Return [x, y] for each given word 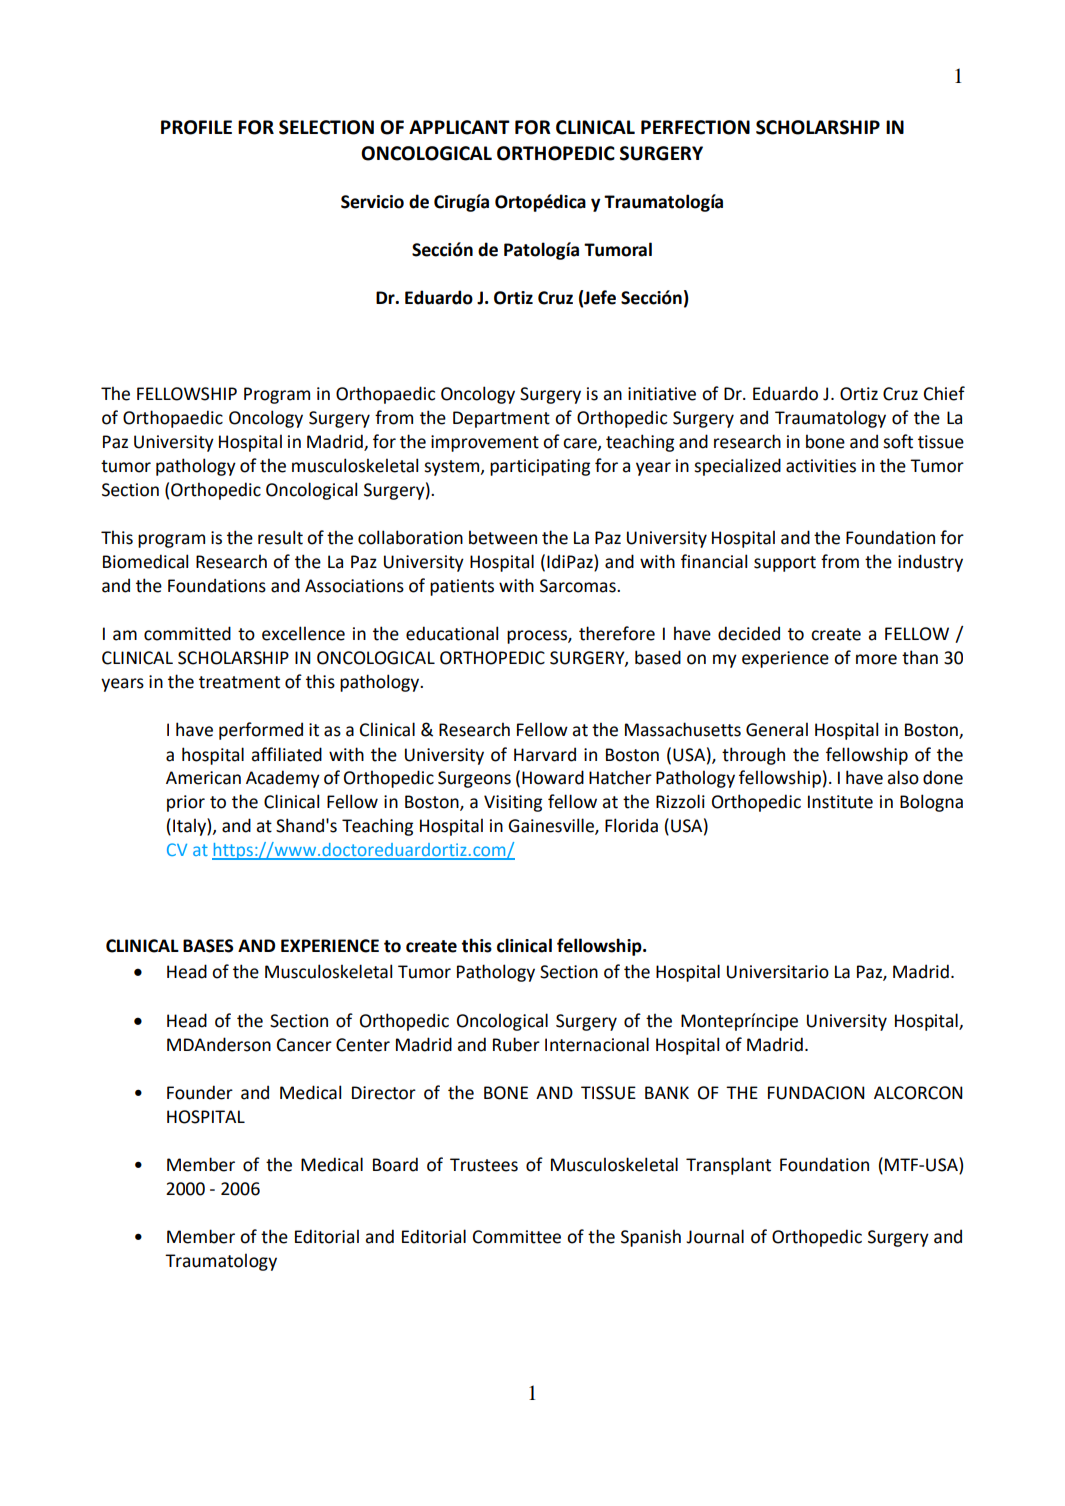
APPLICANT [459, 127]
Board [395, 1164]
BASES [208, 946]
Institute [840, 802]
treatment [239, 682]
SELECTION [326, 127]
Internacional [597, 1044]
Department [501, 419]
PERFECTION [695, 127]
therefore [617, 633]
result [280, 537]
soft [898, 441]
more [876, 659]
